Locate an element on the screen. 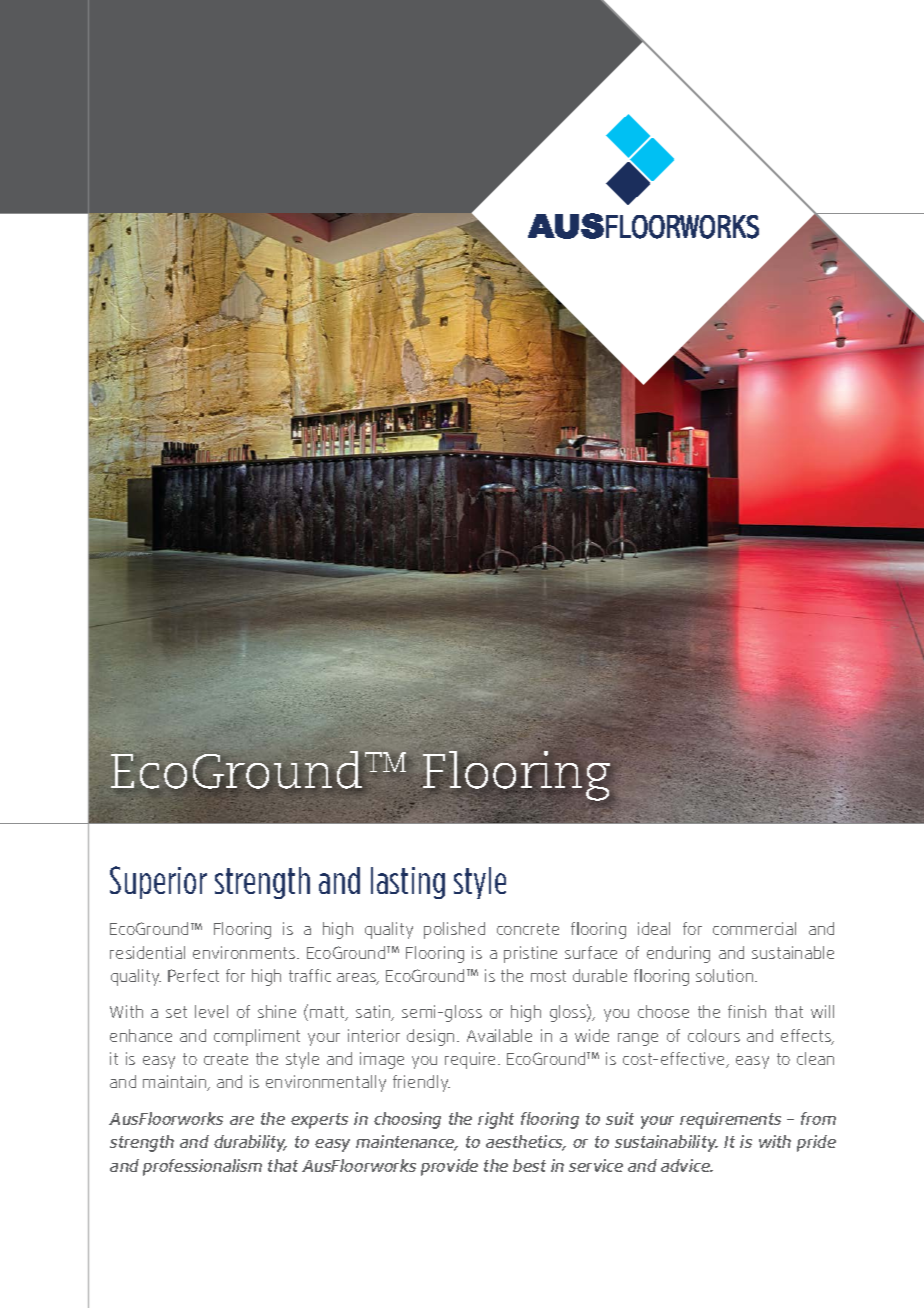 The width and height of the screenshot is (924, 1308). level is located at coordinates (211, 1011).
